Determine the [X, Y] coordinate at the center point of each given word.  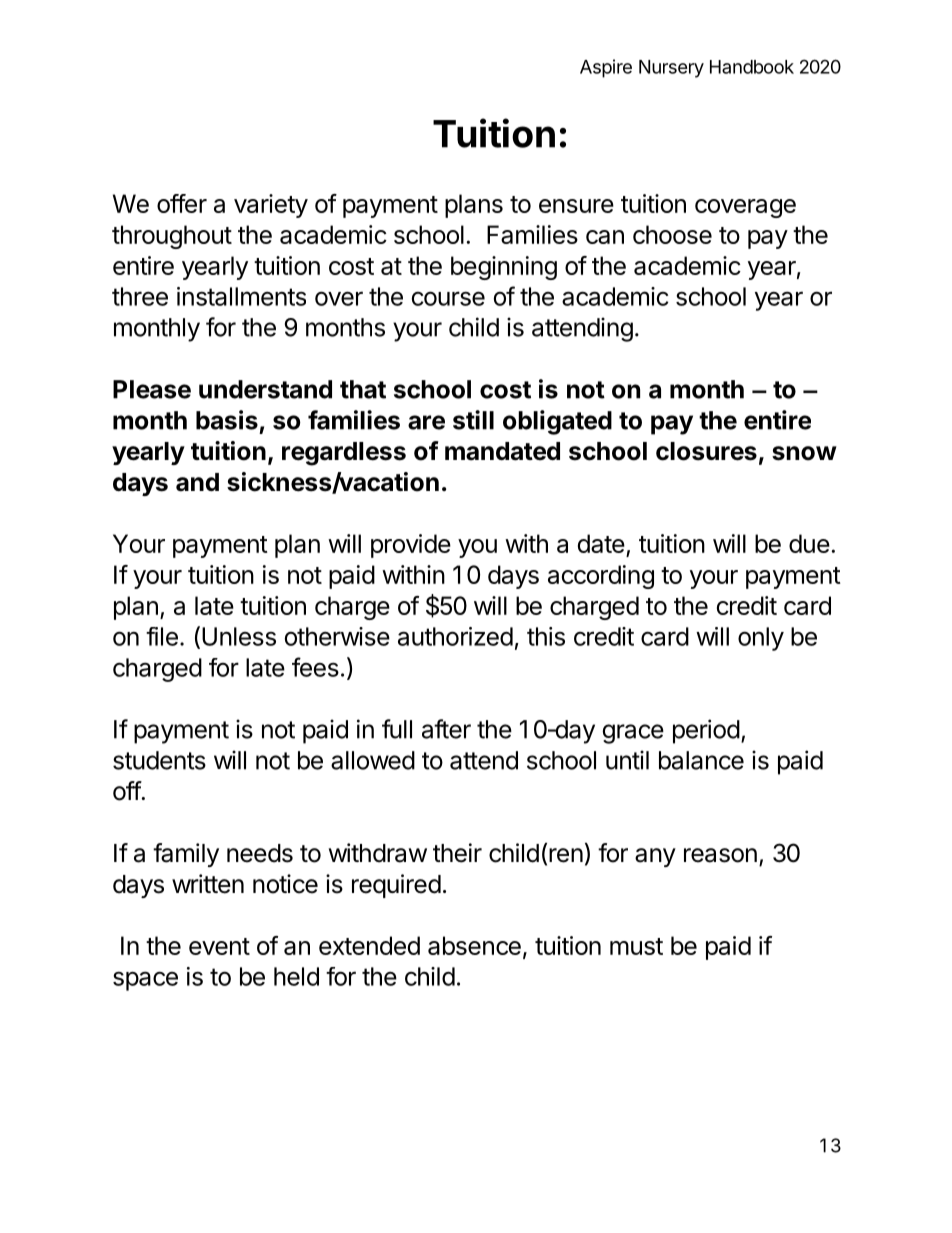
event [219, 946]
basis [227, 420]
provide [411, 546]
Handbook [752, 67]
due [809, 543]
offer [182, 203]
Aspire [606, 68]
